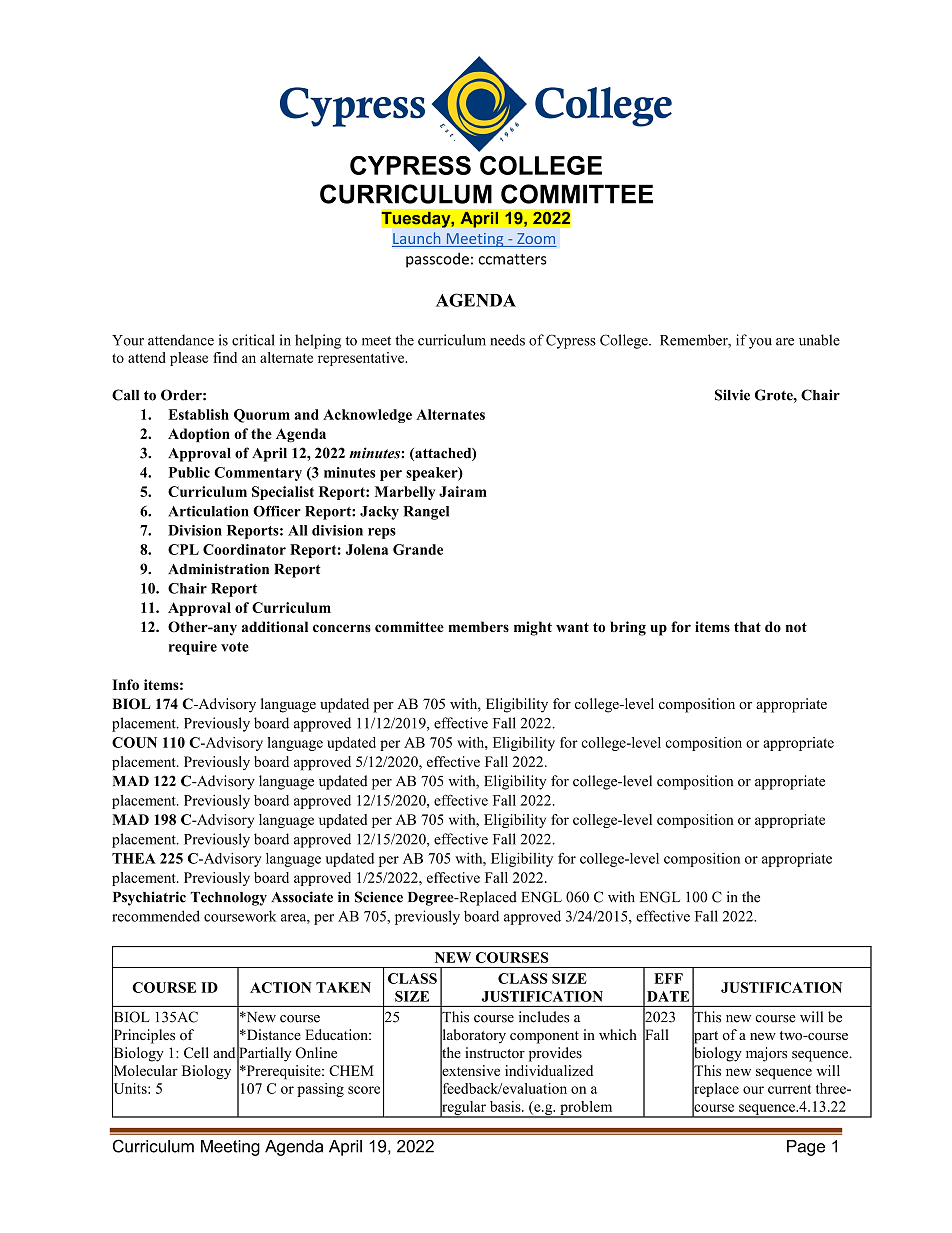 The height and width of the screenshot is (1233, 952). Describe the element at coordinates (145, 1071) in the screenshot. I see `Molecular` at that location.
